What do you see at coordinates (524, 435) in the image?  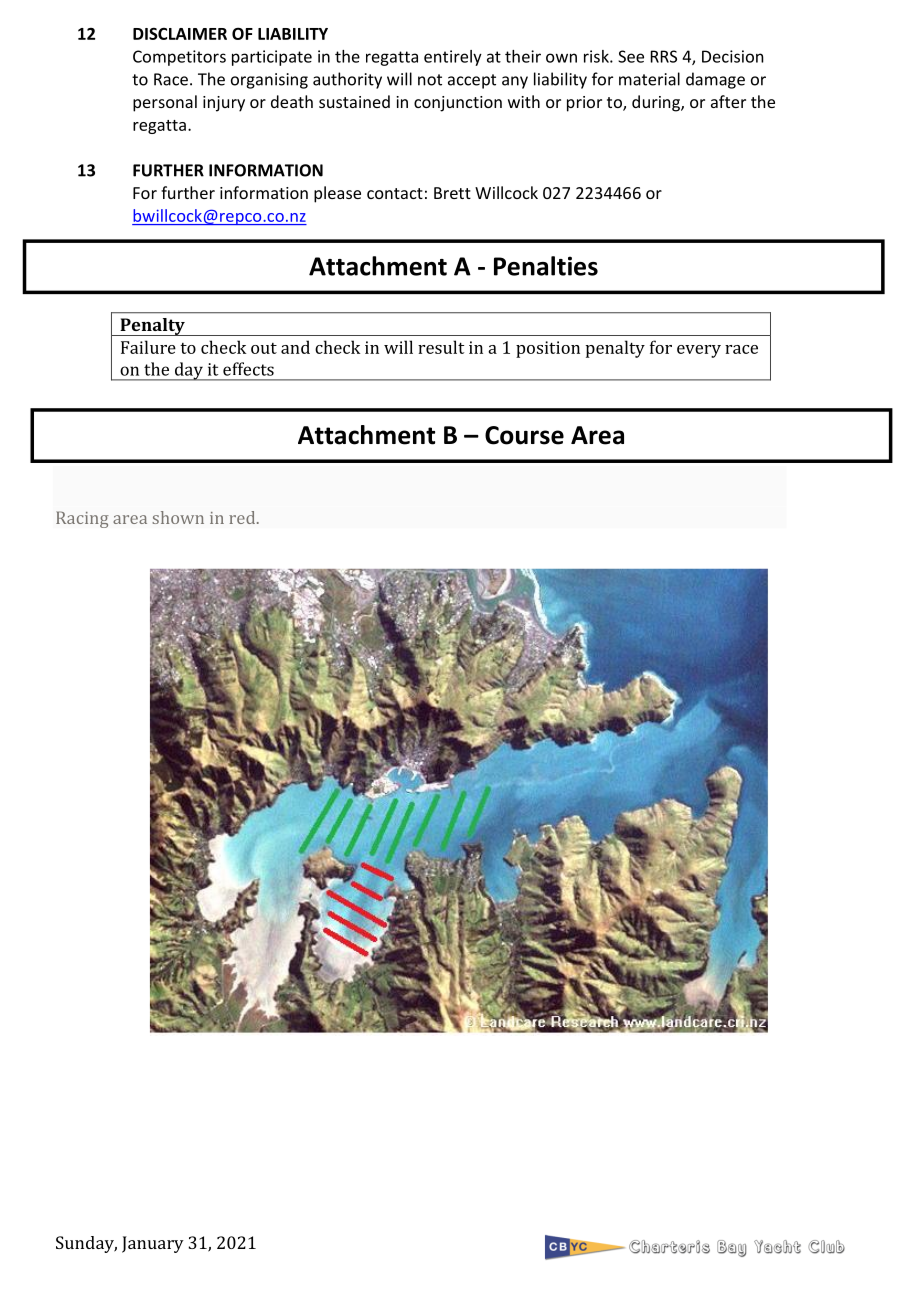 I see `Course` at bounding box center [524, 435].
